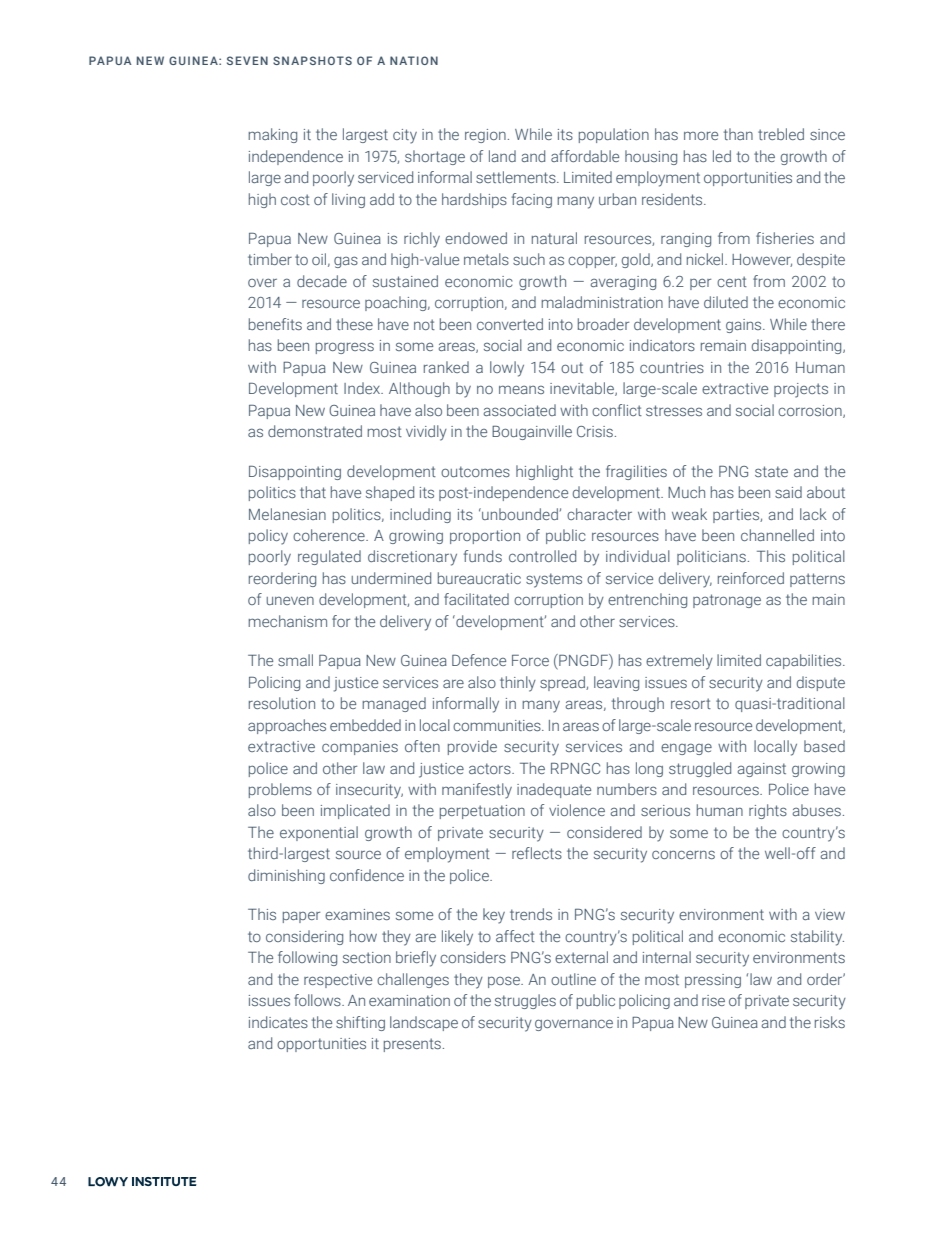 This screenshot has height=1240, width=952. Describe the element at coordinates (781, 134) in the screenshot. I see `trebled` at that location.
